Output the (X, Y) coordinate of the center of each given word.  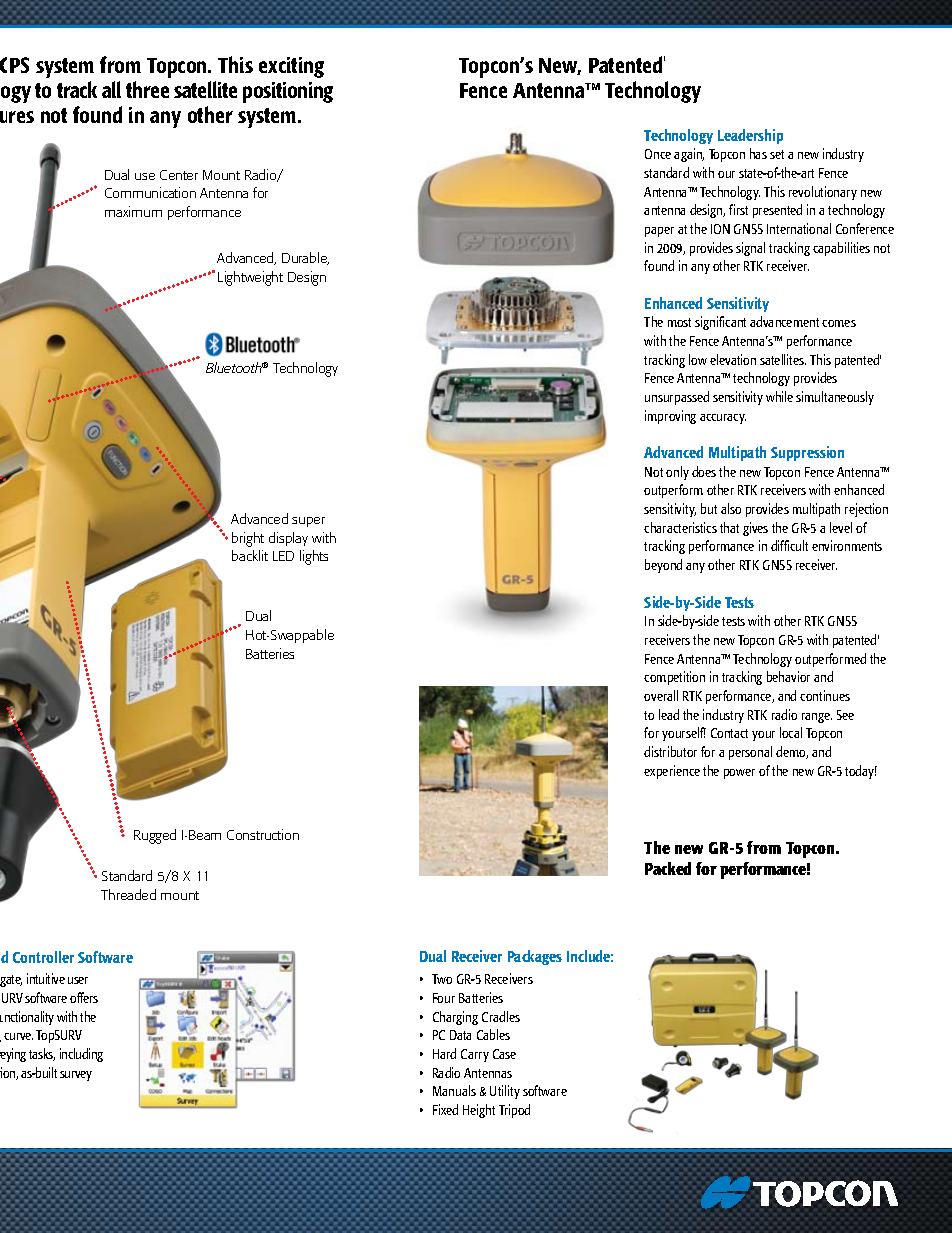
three (147, 89)
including (81, 1055)
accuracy (723, 419)
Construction (263, 834)
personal (750, 753)
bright (248, 539)
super (308, 522)
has (758, 153)
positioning (288, 92)
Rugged (155, 836)
